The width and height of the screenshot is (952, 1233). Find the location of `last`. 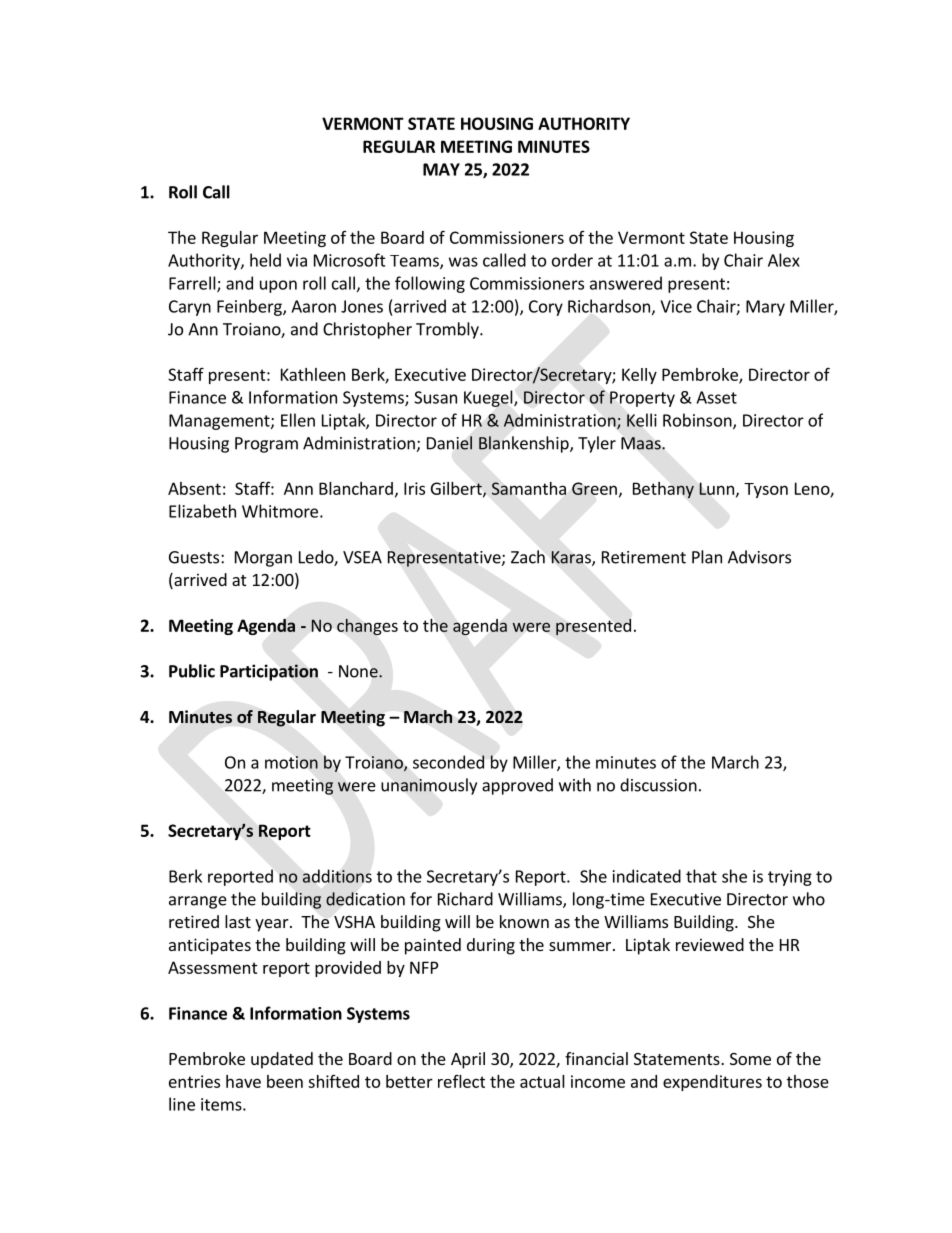

last is located at coordinates (238, 921).
